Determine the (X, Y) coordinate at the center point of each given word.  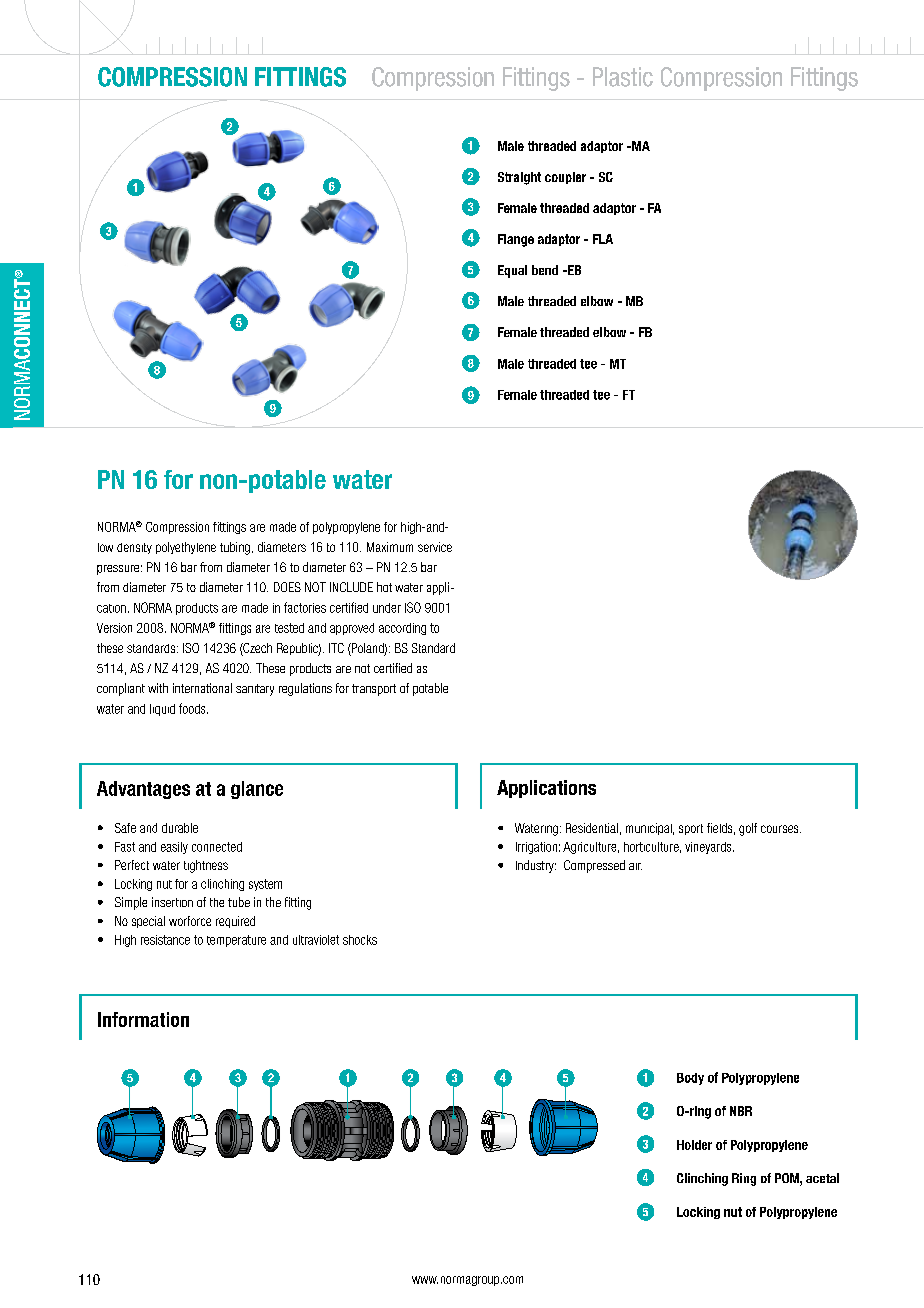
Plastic (623, 77)
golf (748, 829)
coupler (565, 178)
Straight (519, 178)
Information (143, 1019)
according (402, 629)
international (202, 688)
